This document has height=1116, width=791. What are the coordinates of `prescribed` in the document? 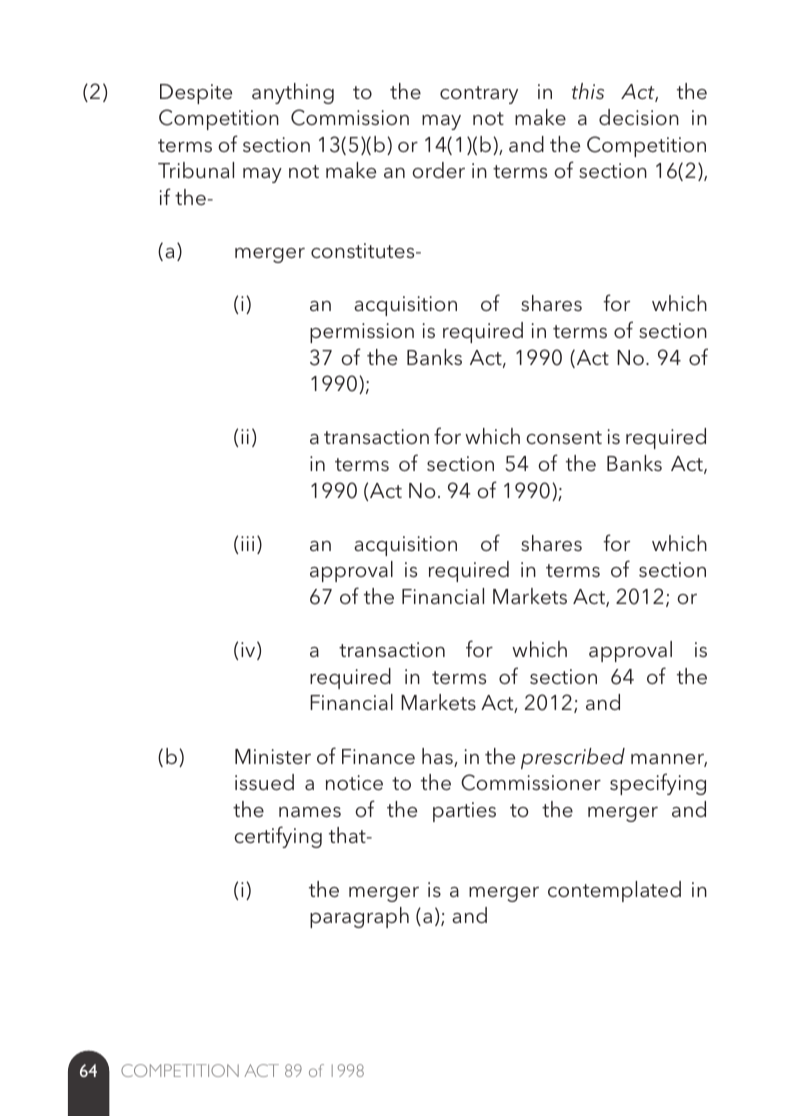 It's located at (573, 758).
